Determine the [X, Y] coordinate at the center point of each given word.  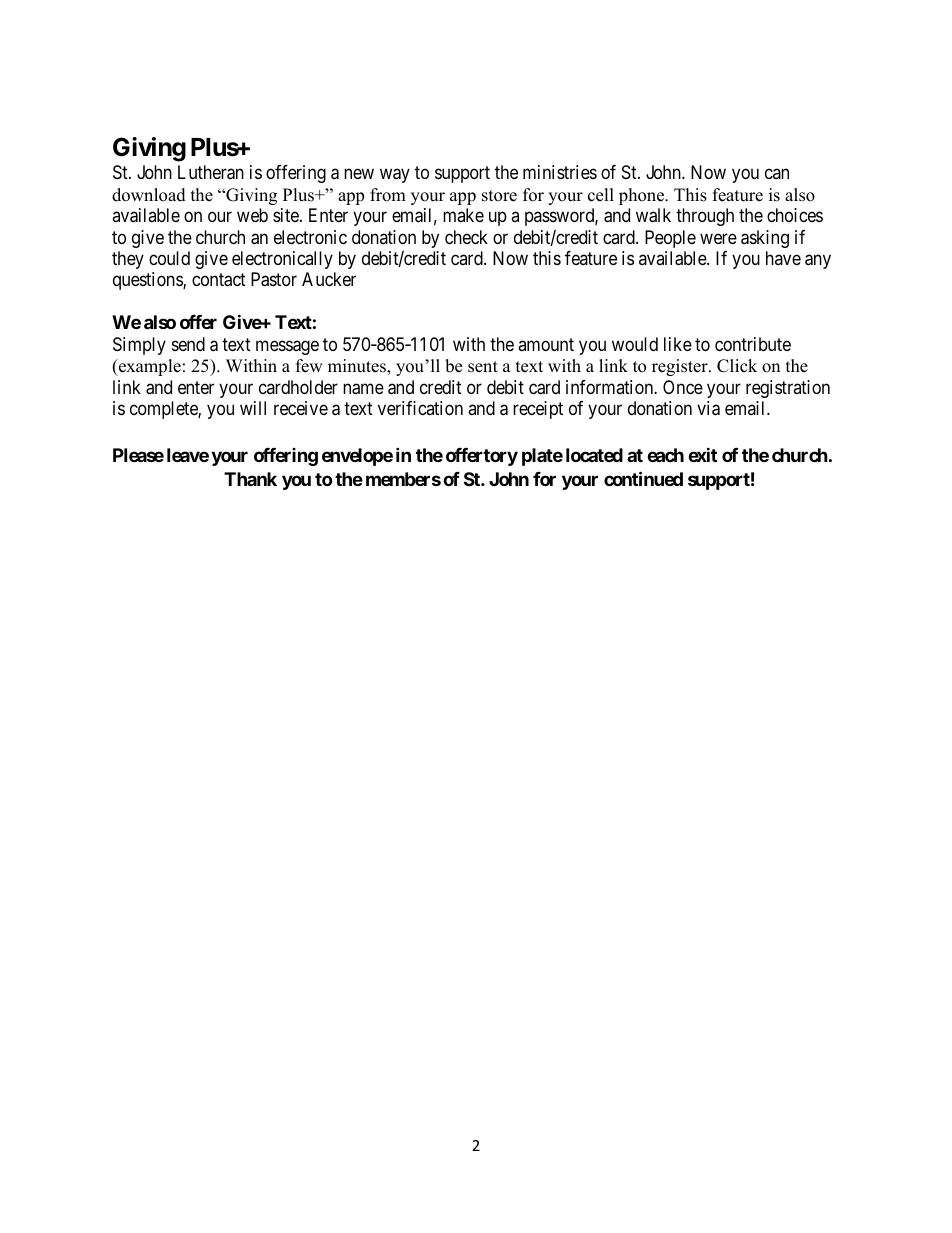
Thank [250, 479]
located [594, 455]
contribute [753, 344]
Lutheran [211, 172]
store [499, 196]
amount [546, 344]
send [188, 344]
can [777, 174]
